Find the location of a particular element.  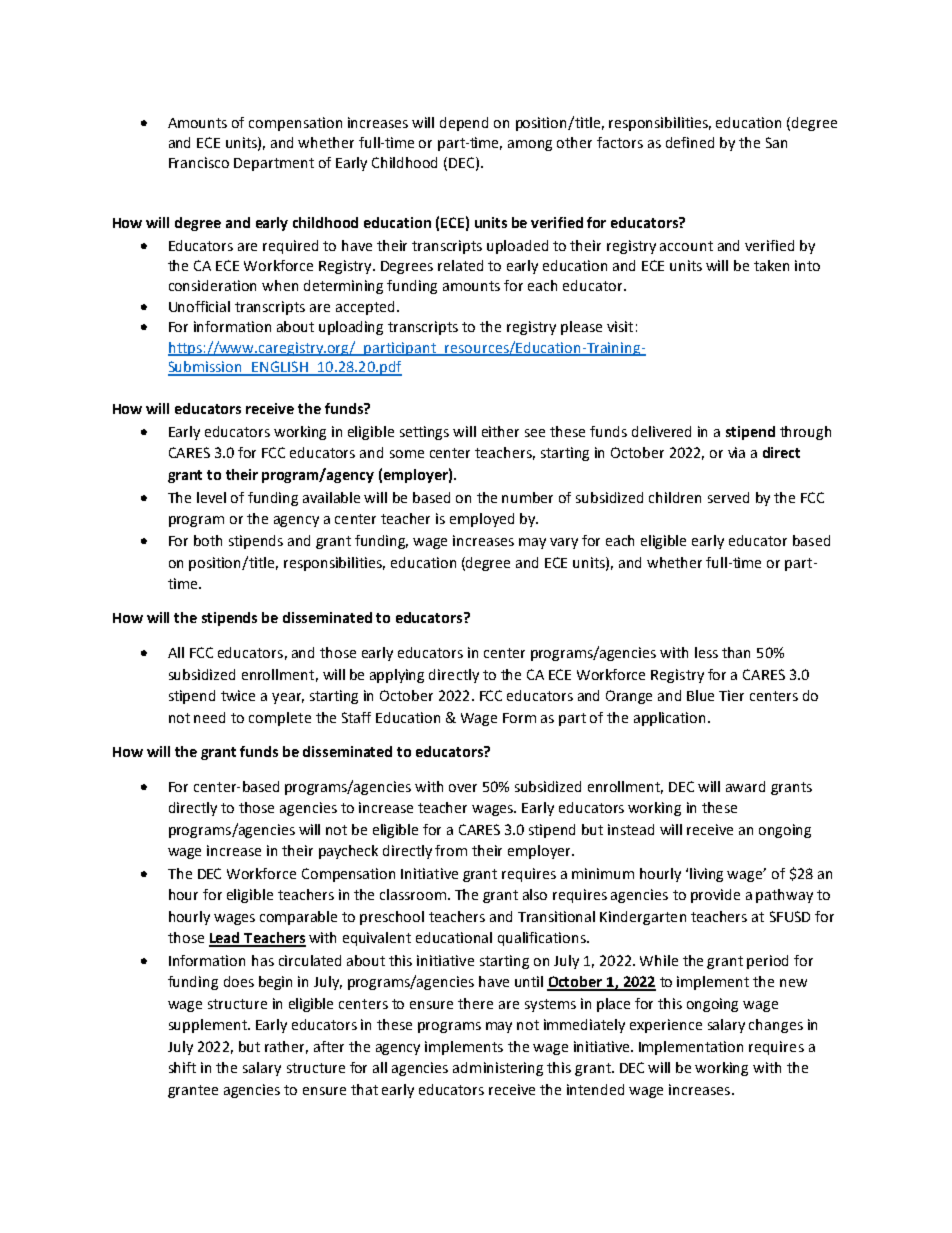

rather is located at coordinates (286, 1047).
